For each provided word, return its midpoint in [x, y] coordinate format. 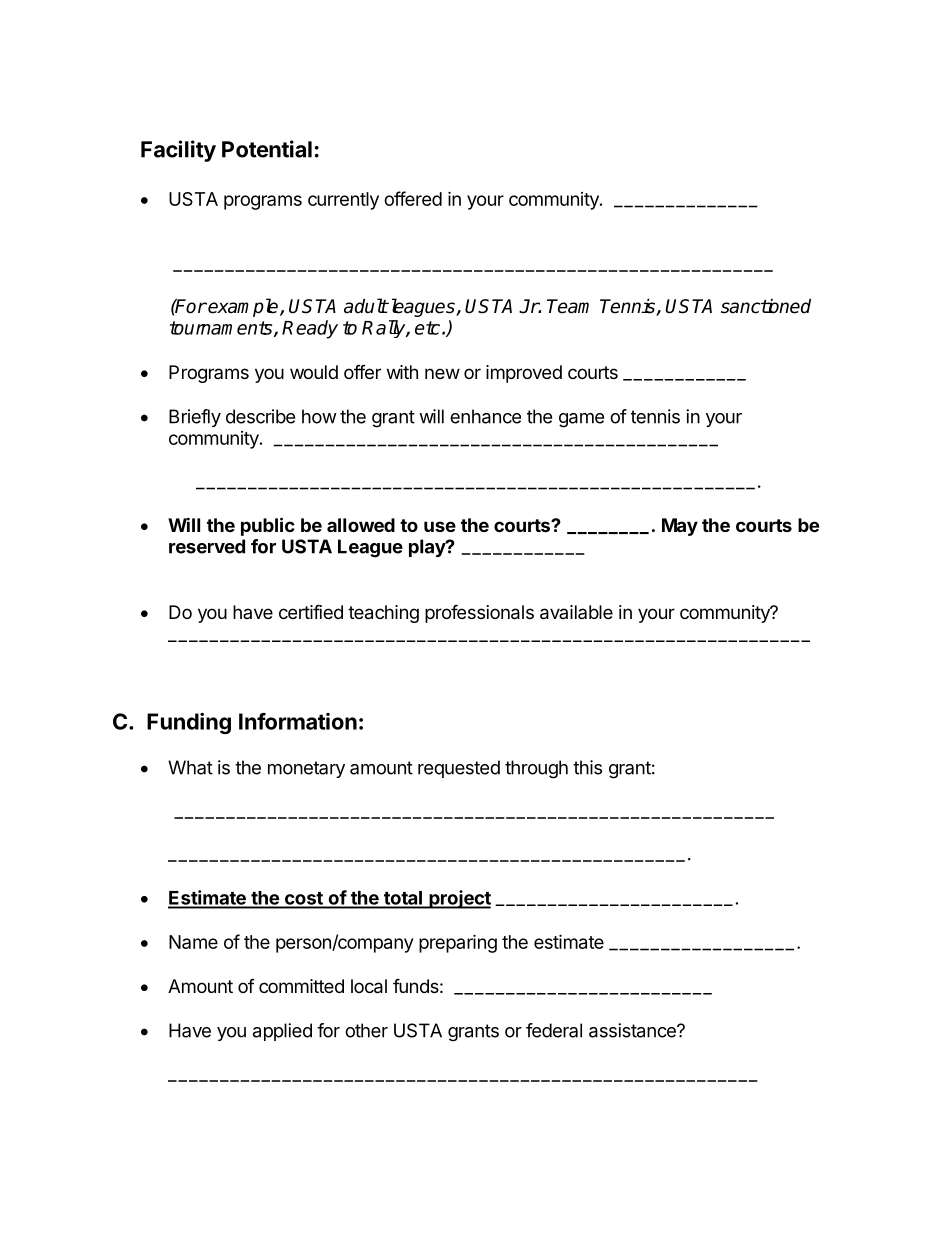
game [581, 420]
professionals [479, 613]
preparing [458, 943]
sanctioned [766, 306]
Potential [267, 149]
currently [343, 201]
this [587, 767]
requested [459, 769]
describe [260, 416]
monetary [306, 769]
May [680, 527]
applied [282, 1032]
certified [311, 611]
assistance [633, 1030]
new [442, 373]
